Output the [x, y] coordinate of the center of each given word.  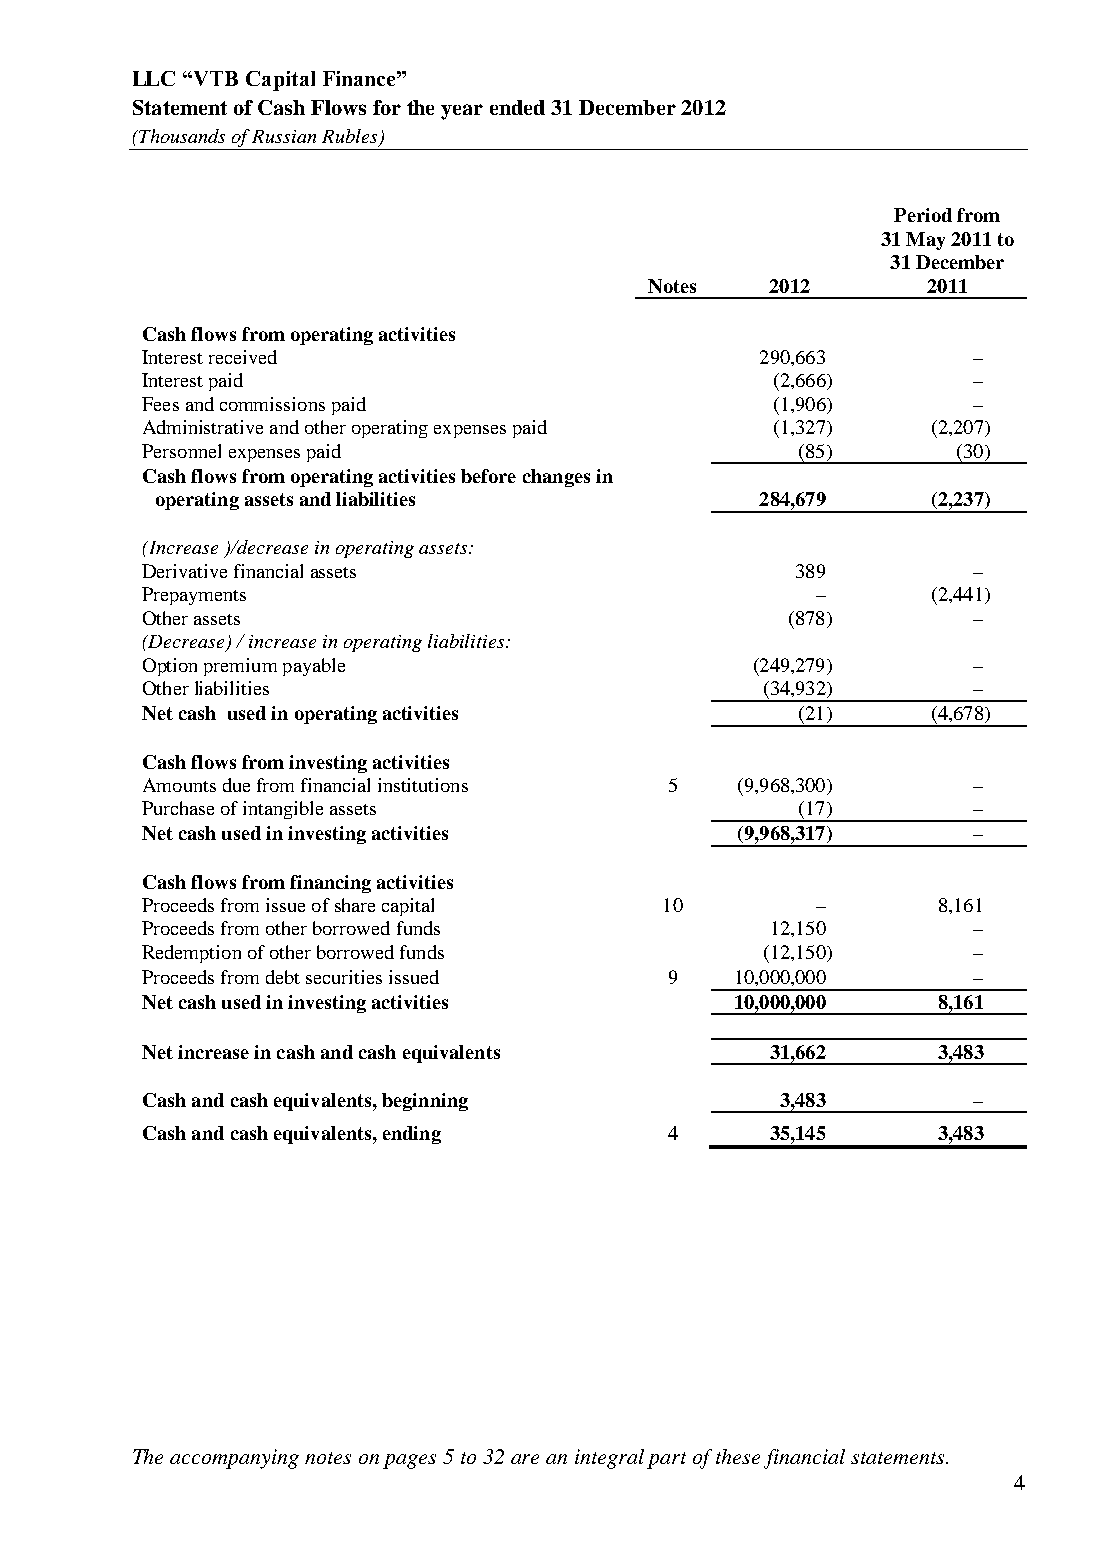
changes [556, 478]
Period [923, 215]
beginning [425, 1102]
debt [283, 977]
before [488, 476]
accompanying [234, 1459]
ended [517, 107]
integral [609, 1459]
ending [412, 1135]
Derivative [184, 571]
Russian [284, 136]
